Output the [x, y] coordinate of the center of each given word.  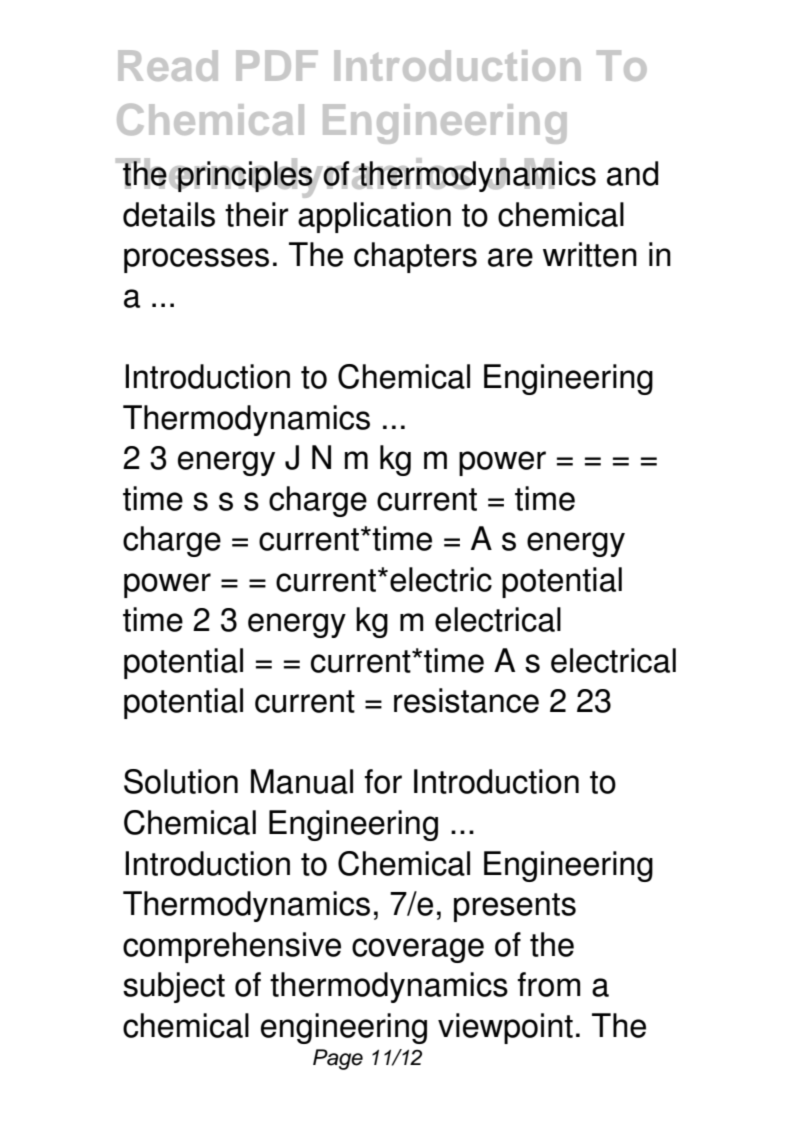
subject [174, 987]
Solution [181, 781]
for [383, 781]
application [374, 217]
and [632, 173]
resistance [466, 700]
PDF [277, 65]
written [590, 254]
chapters [415, 257]
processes [196, 260]
